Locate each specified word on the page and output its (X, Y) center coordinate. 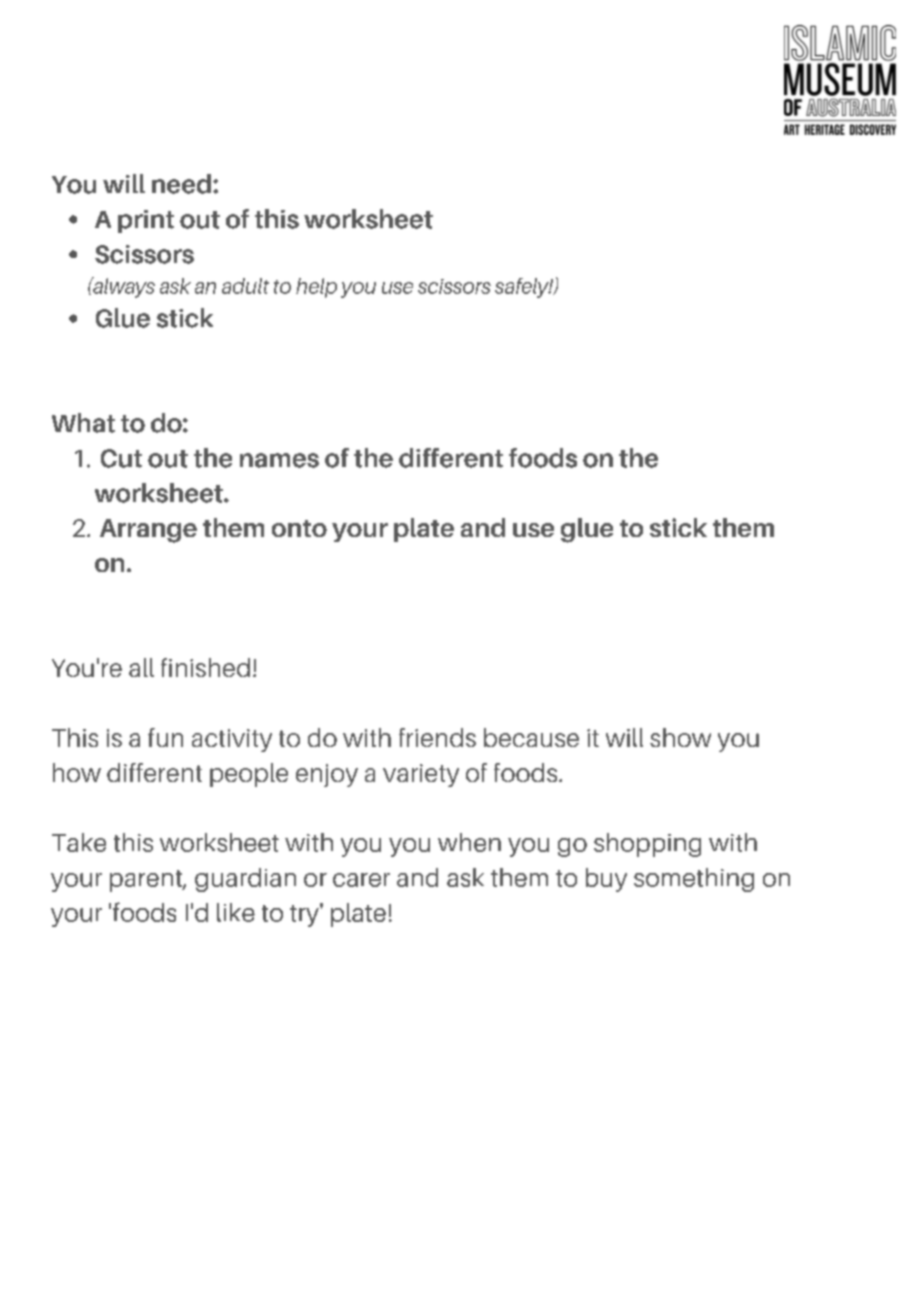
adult (245, 286)
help (316, 288)
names (279, 460)
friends (437, 737)
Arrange (148, 531)
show (680, 737)
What (83, 423)
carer (361, 880)
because (531, 737)
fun (165, 737)
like (236, 912)
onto (299, 528)
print (146, 221)
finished (205, 667)
